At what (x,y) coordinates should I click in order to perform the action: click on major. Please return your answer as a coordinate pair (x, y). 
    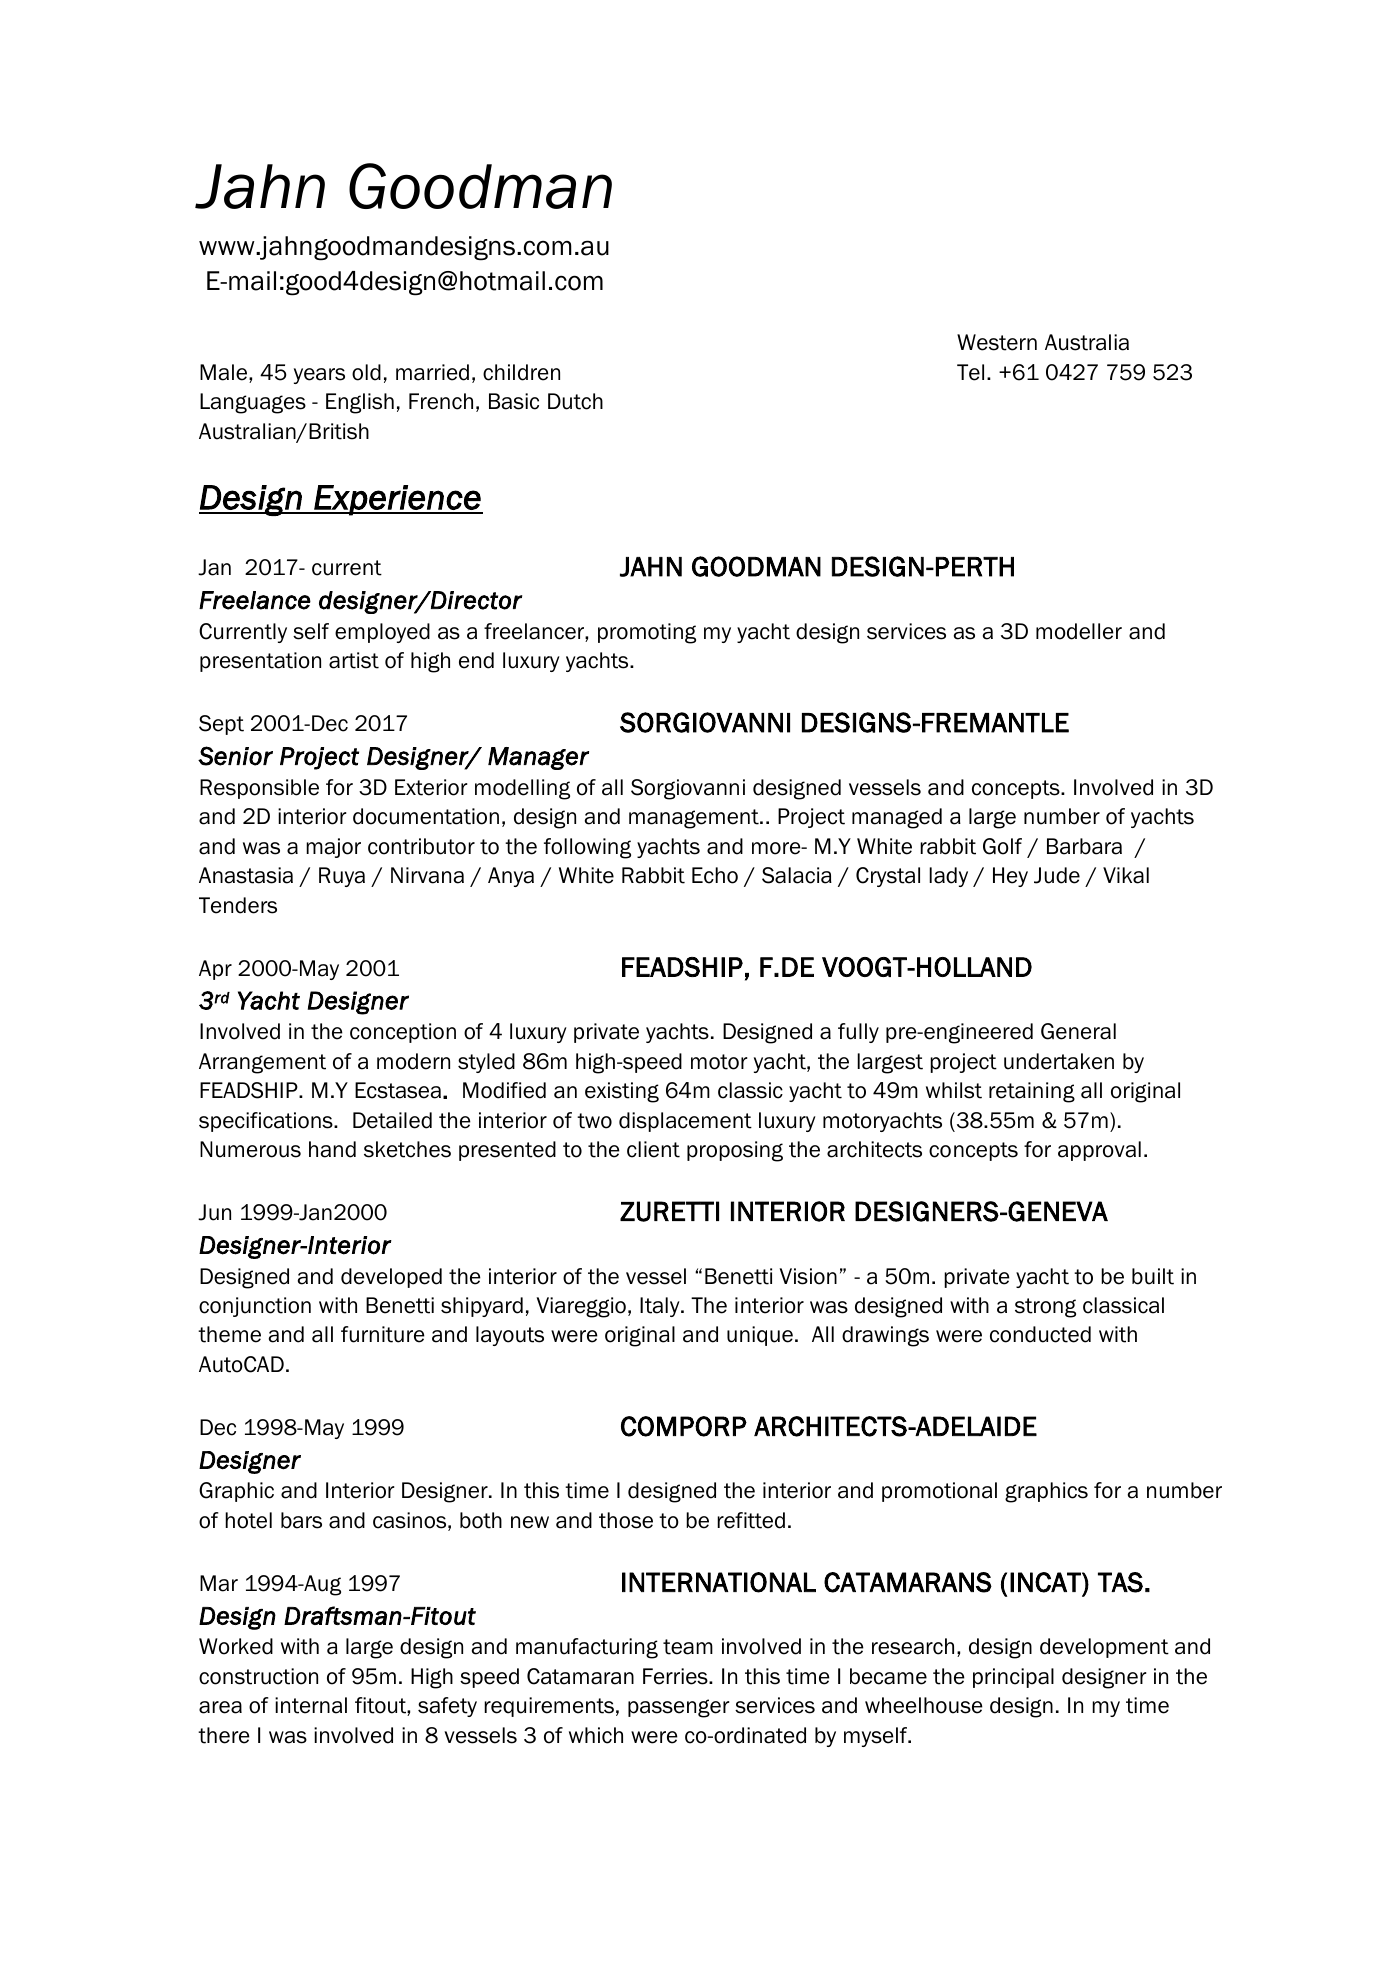
    Looking at the image, I should click on (333, 848).
